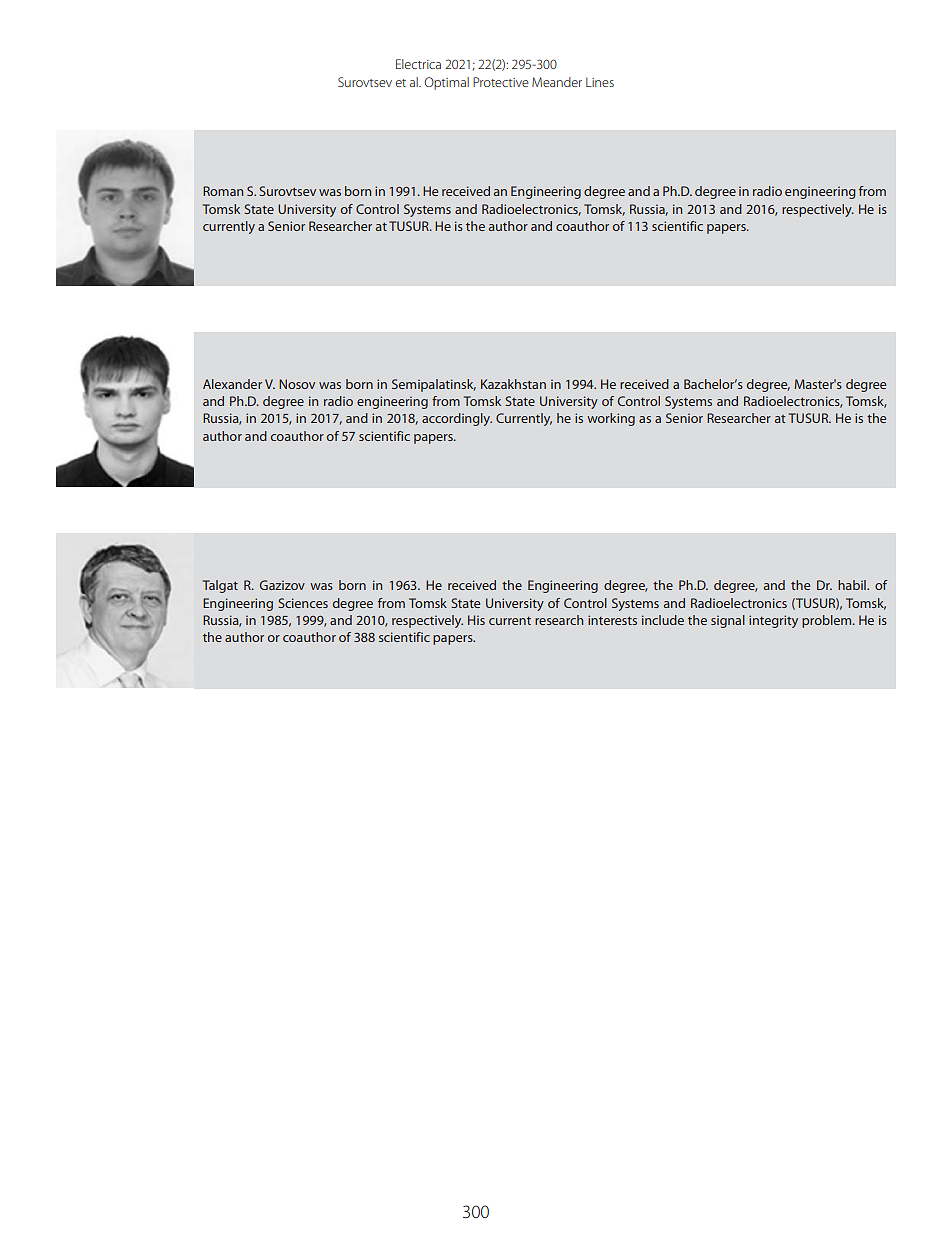  Describe the element at coordinates (513, 384) in the page. I see `Kazakhstan` at that location.
